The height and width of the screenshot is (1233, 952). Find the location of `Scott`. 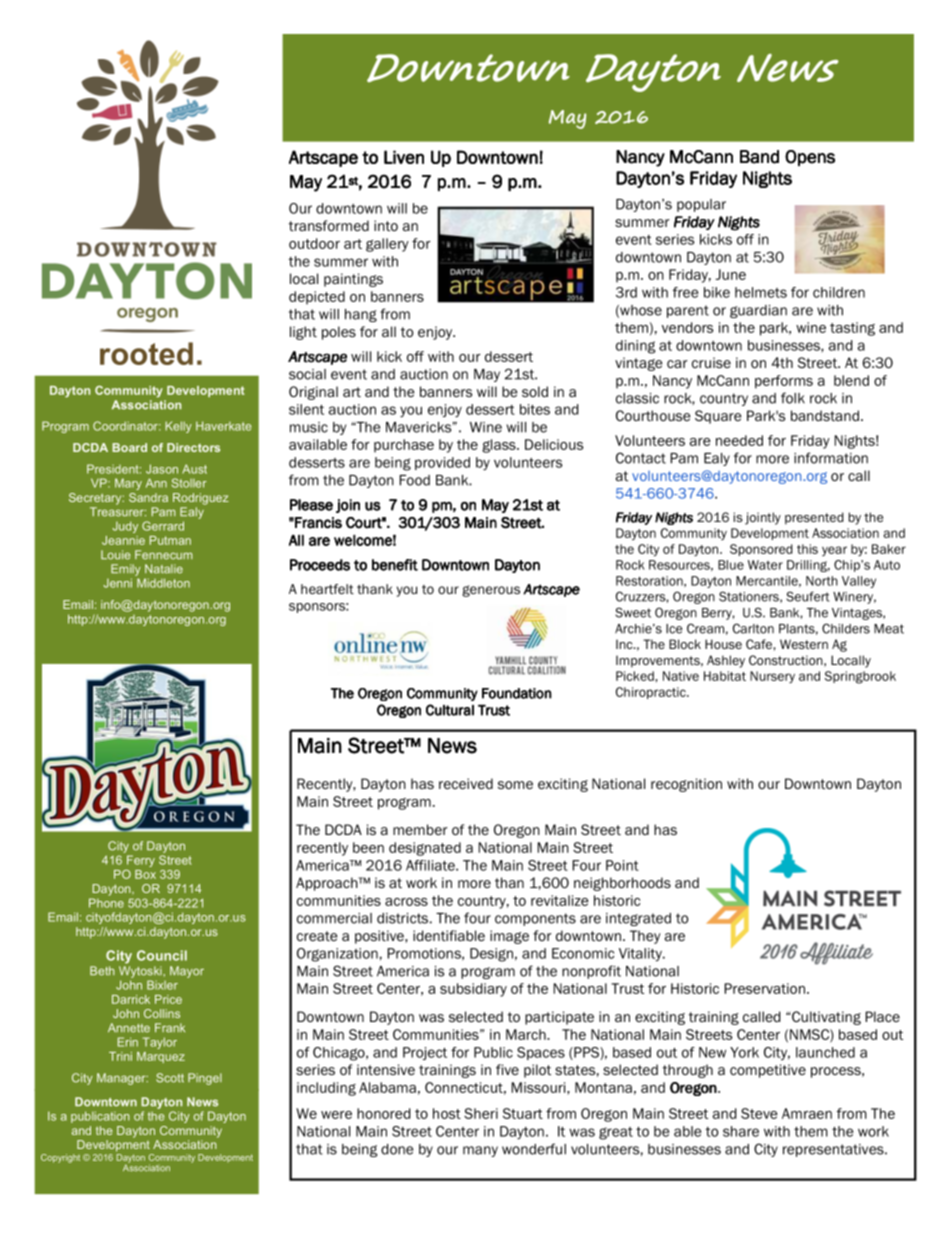

Scott is located at coordinates (170, 1078).
